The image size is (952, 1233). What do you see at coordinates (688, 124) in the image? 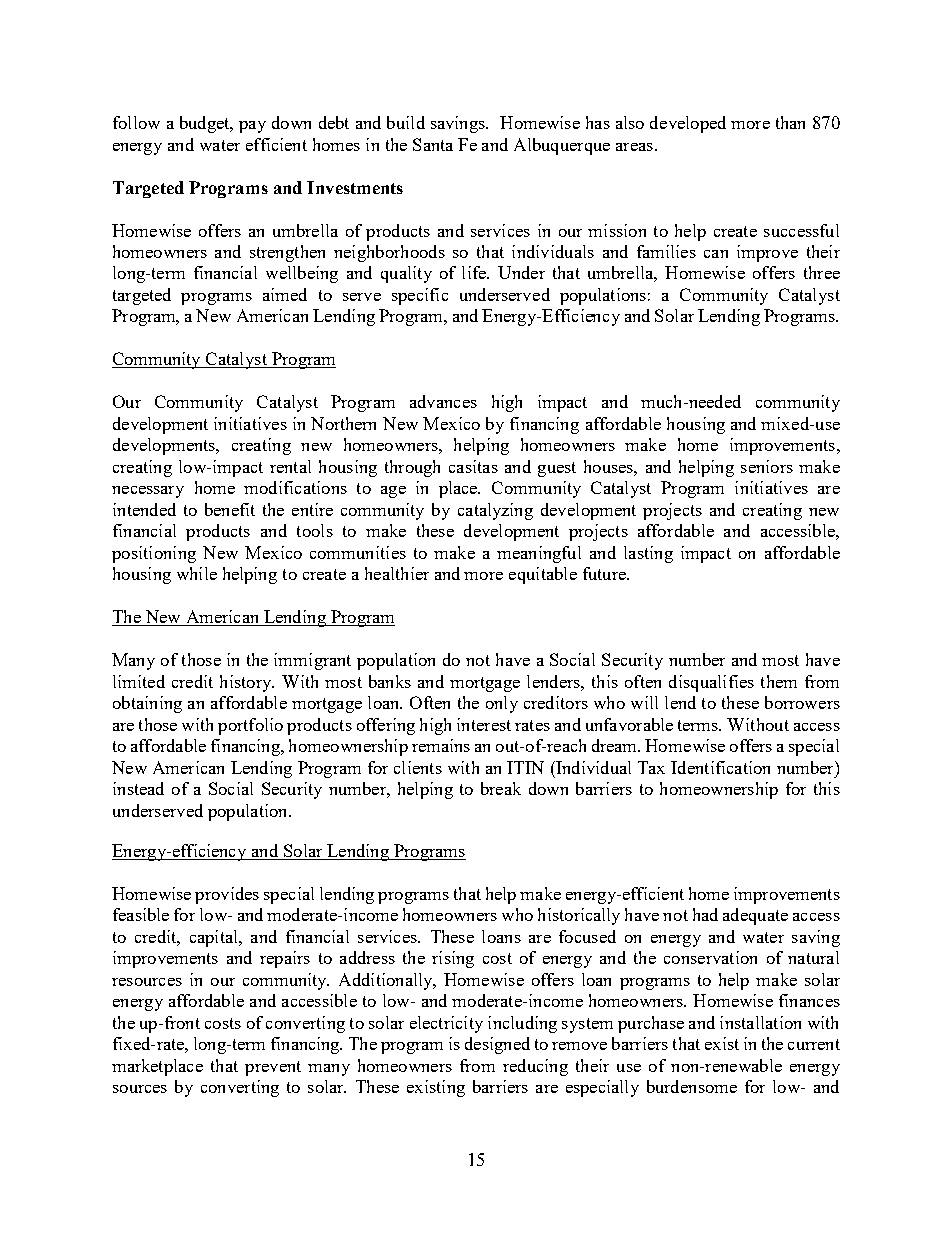
I see `developed` at bounding box center [688, 124].
